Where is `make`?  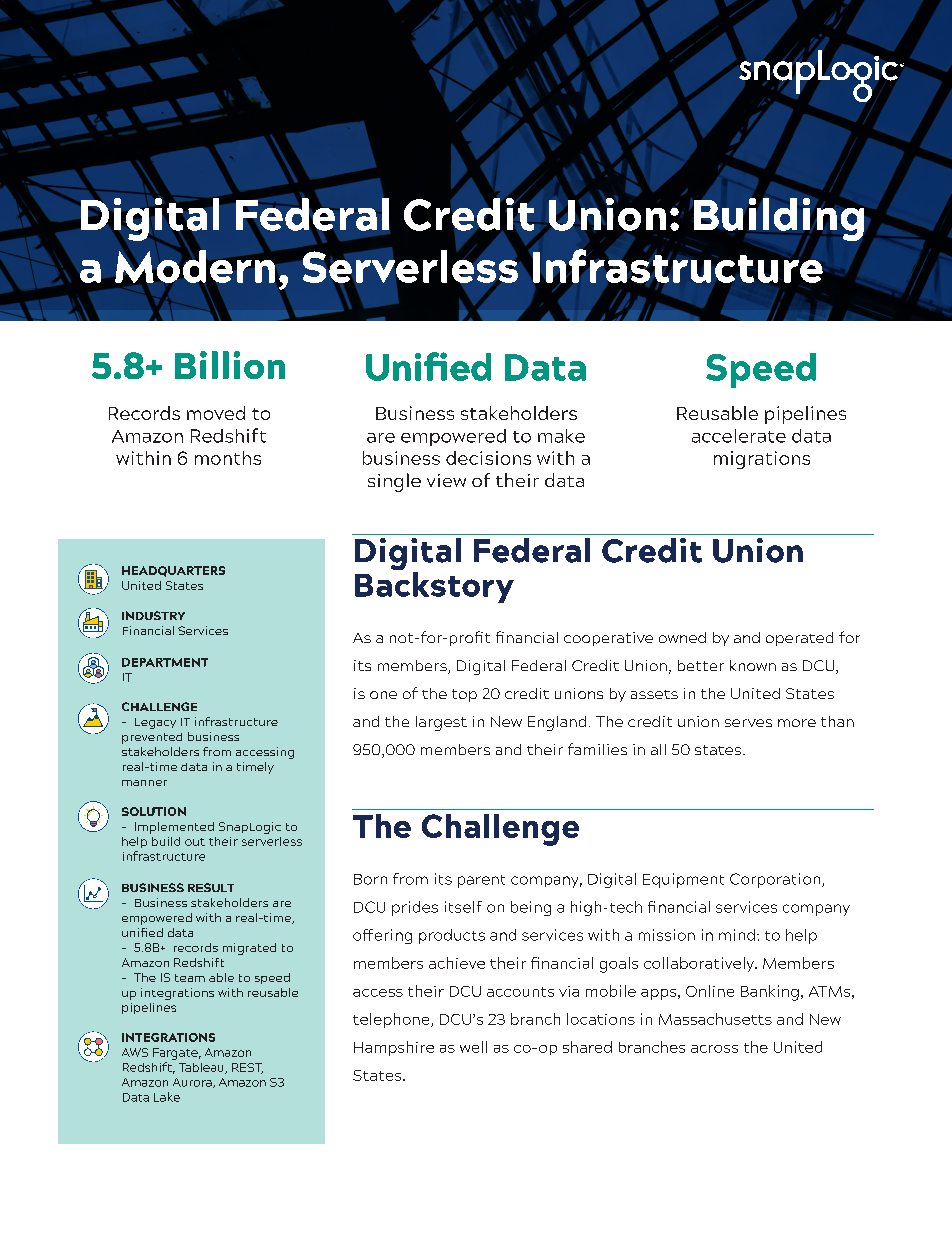
make is located at coordinates (561, 436).
